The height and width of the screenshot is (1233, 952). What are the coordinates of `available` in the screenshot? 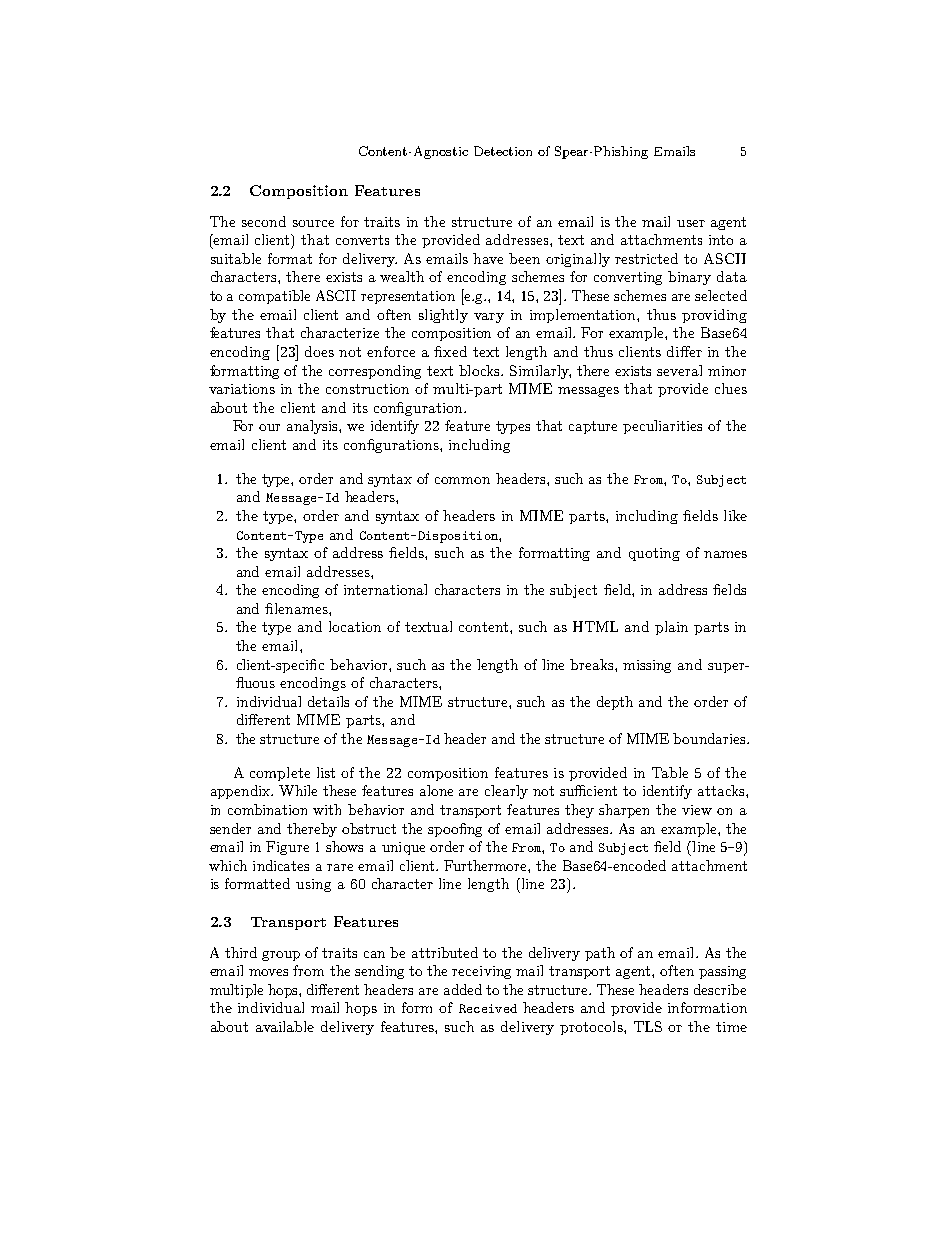 It's located at (285, 1026).
